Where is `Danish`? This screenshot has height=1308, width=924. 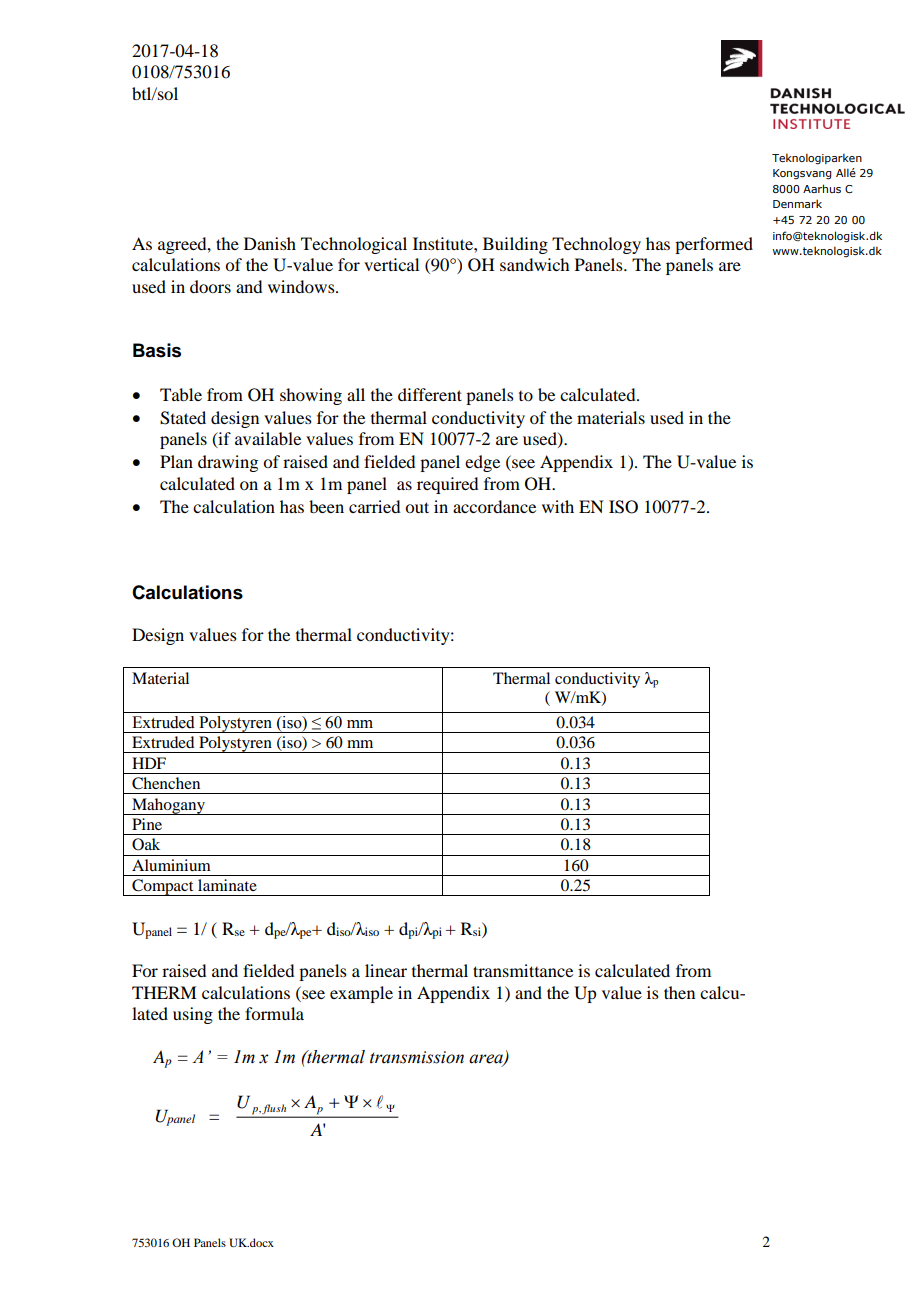 Danish is located at coordinates (270, 243).
